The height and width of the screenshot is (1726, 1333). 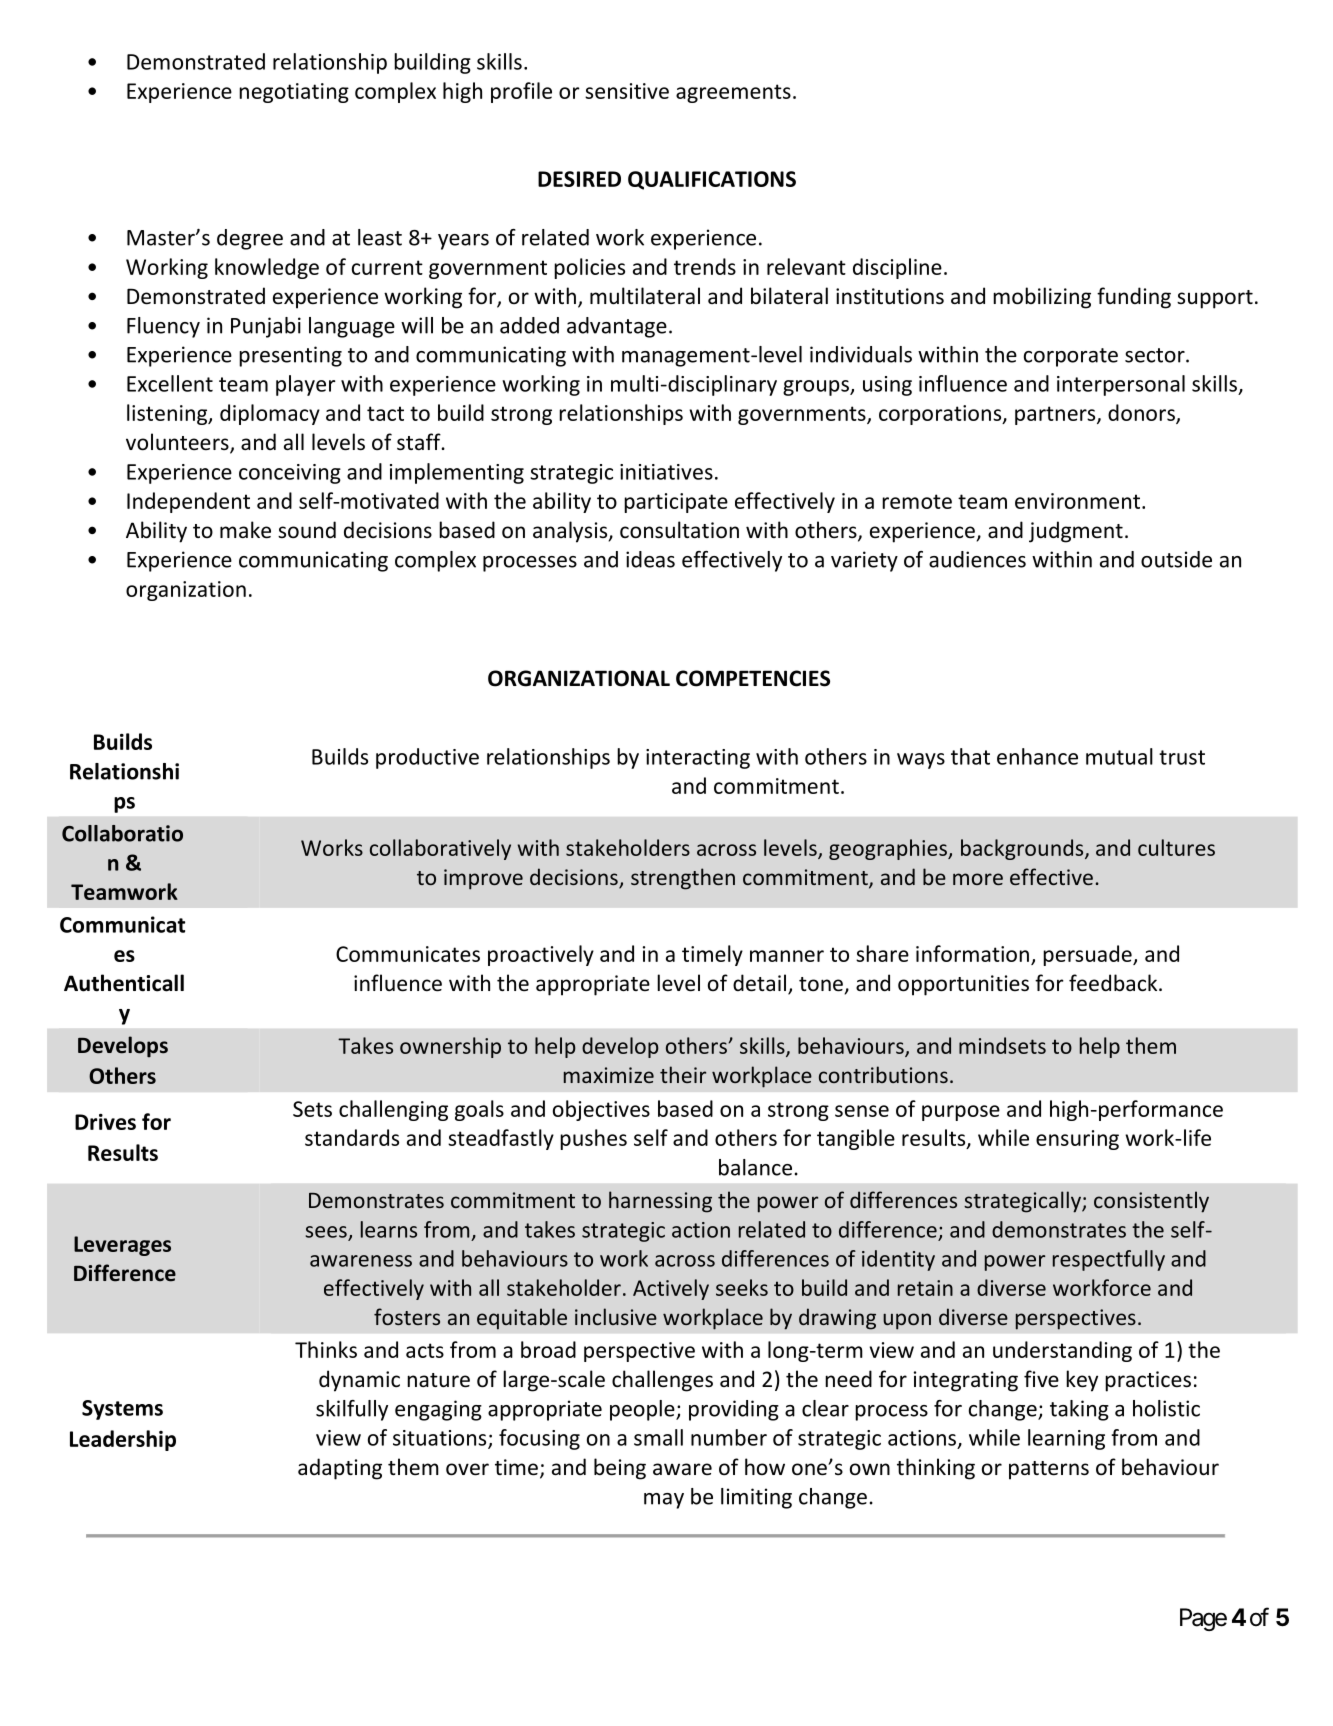 What do you see at coordinates (698, 759) in the screenshot?
I see `interacting` at bounding box center [698, 759].
